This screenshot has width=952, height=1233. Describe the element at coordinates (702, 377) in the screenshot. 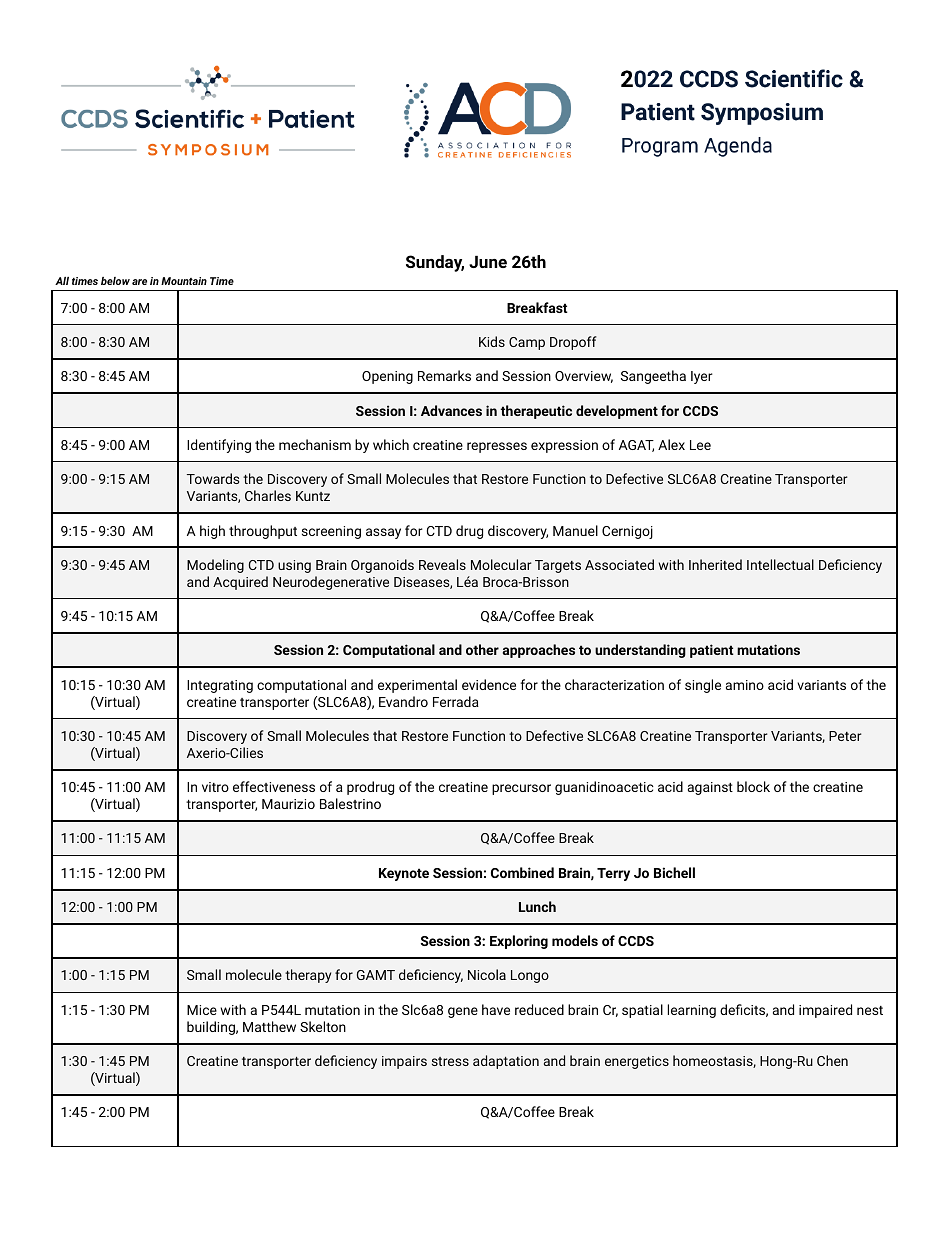

I see `Iyer` at that location.
